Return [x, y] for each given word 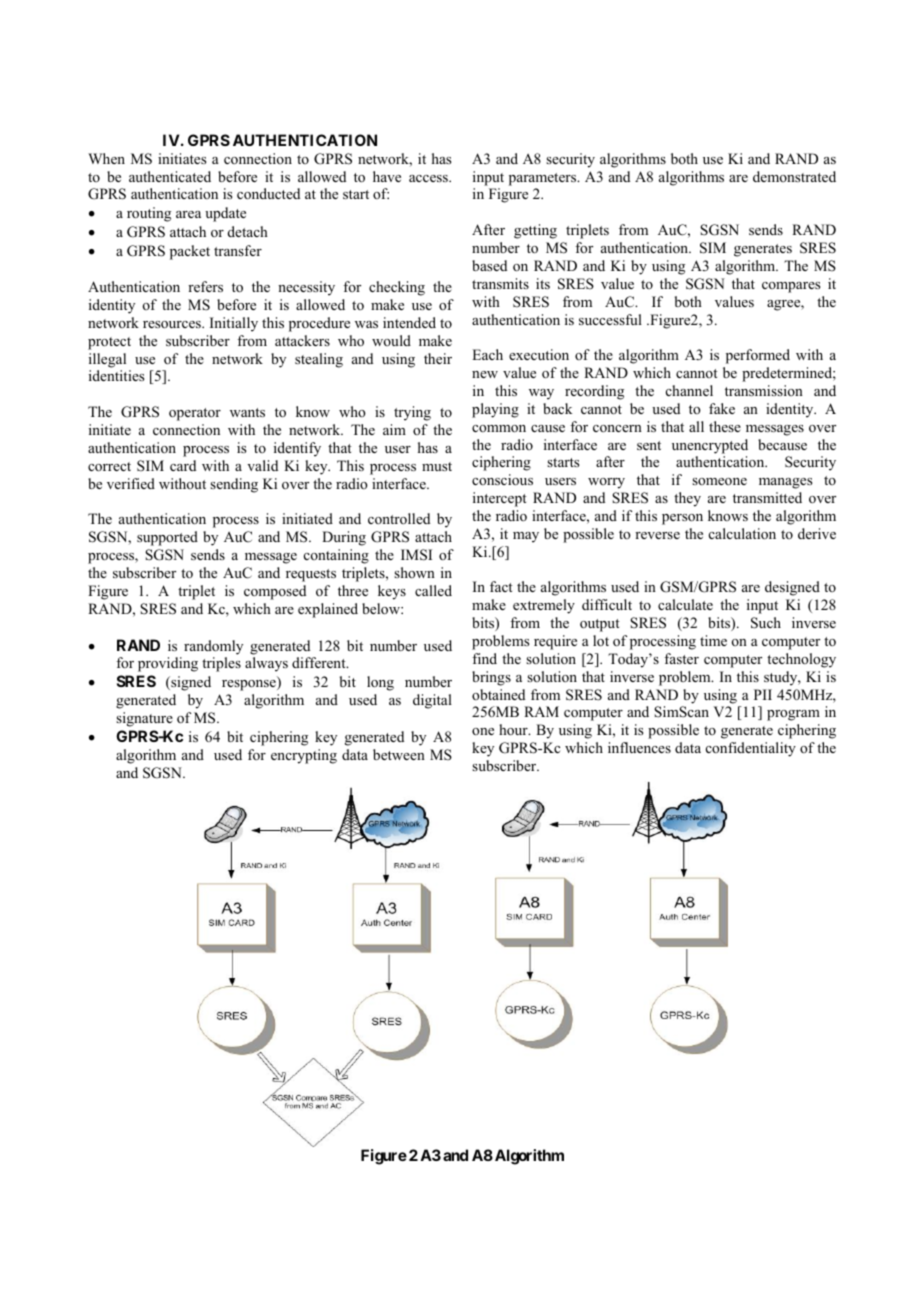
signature [144, 719]
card [183, 465]
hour [514, 730]
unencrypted [710, 446]
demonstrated [794, 176]
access [429, 178]
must [437, 466]
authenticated [170, 176]
